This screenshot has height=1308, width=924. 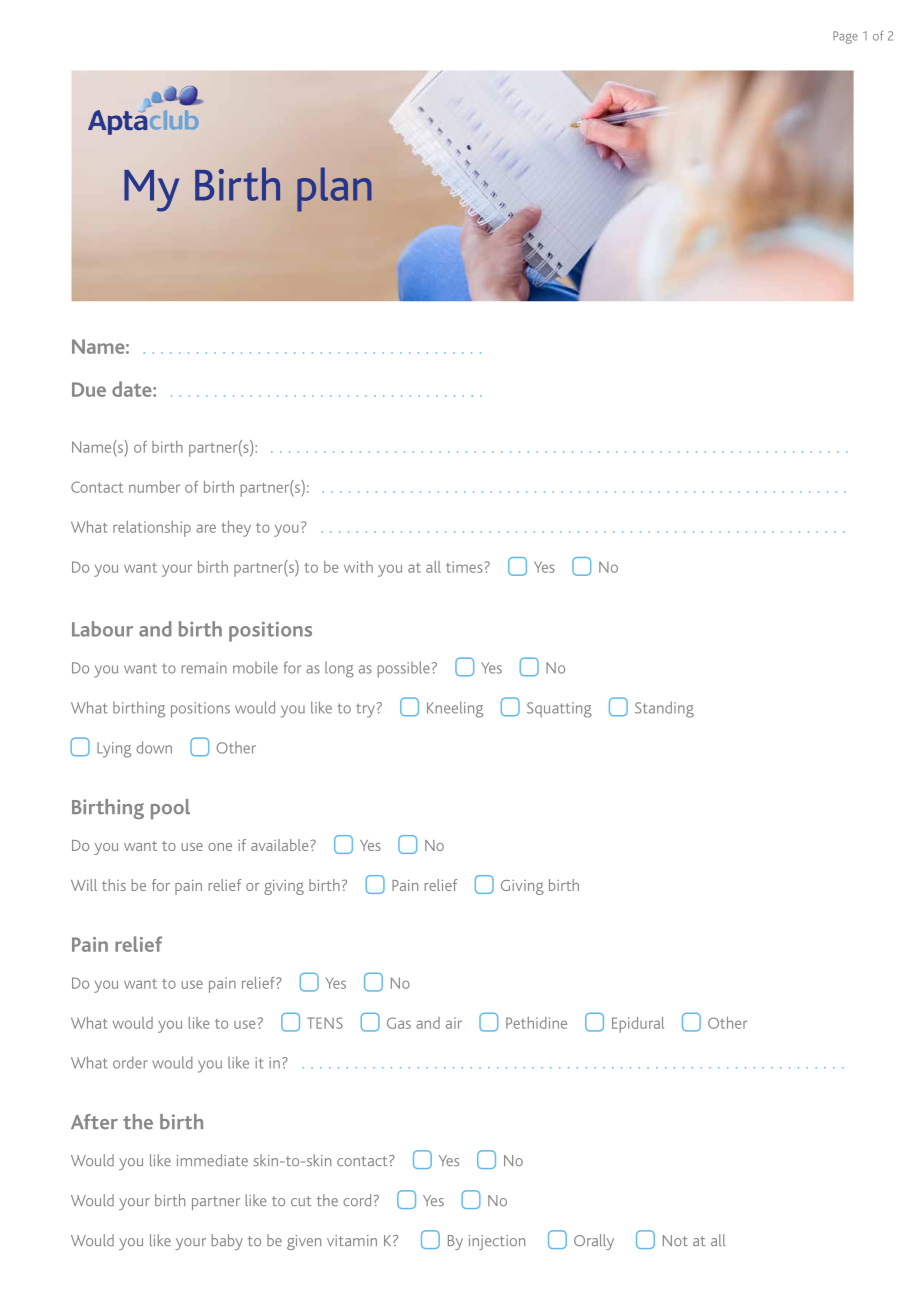 I want to click on possible, so click(x=404, y=669).
